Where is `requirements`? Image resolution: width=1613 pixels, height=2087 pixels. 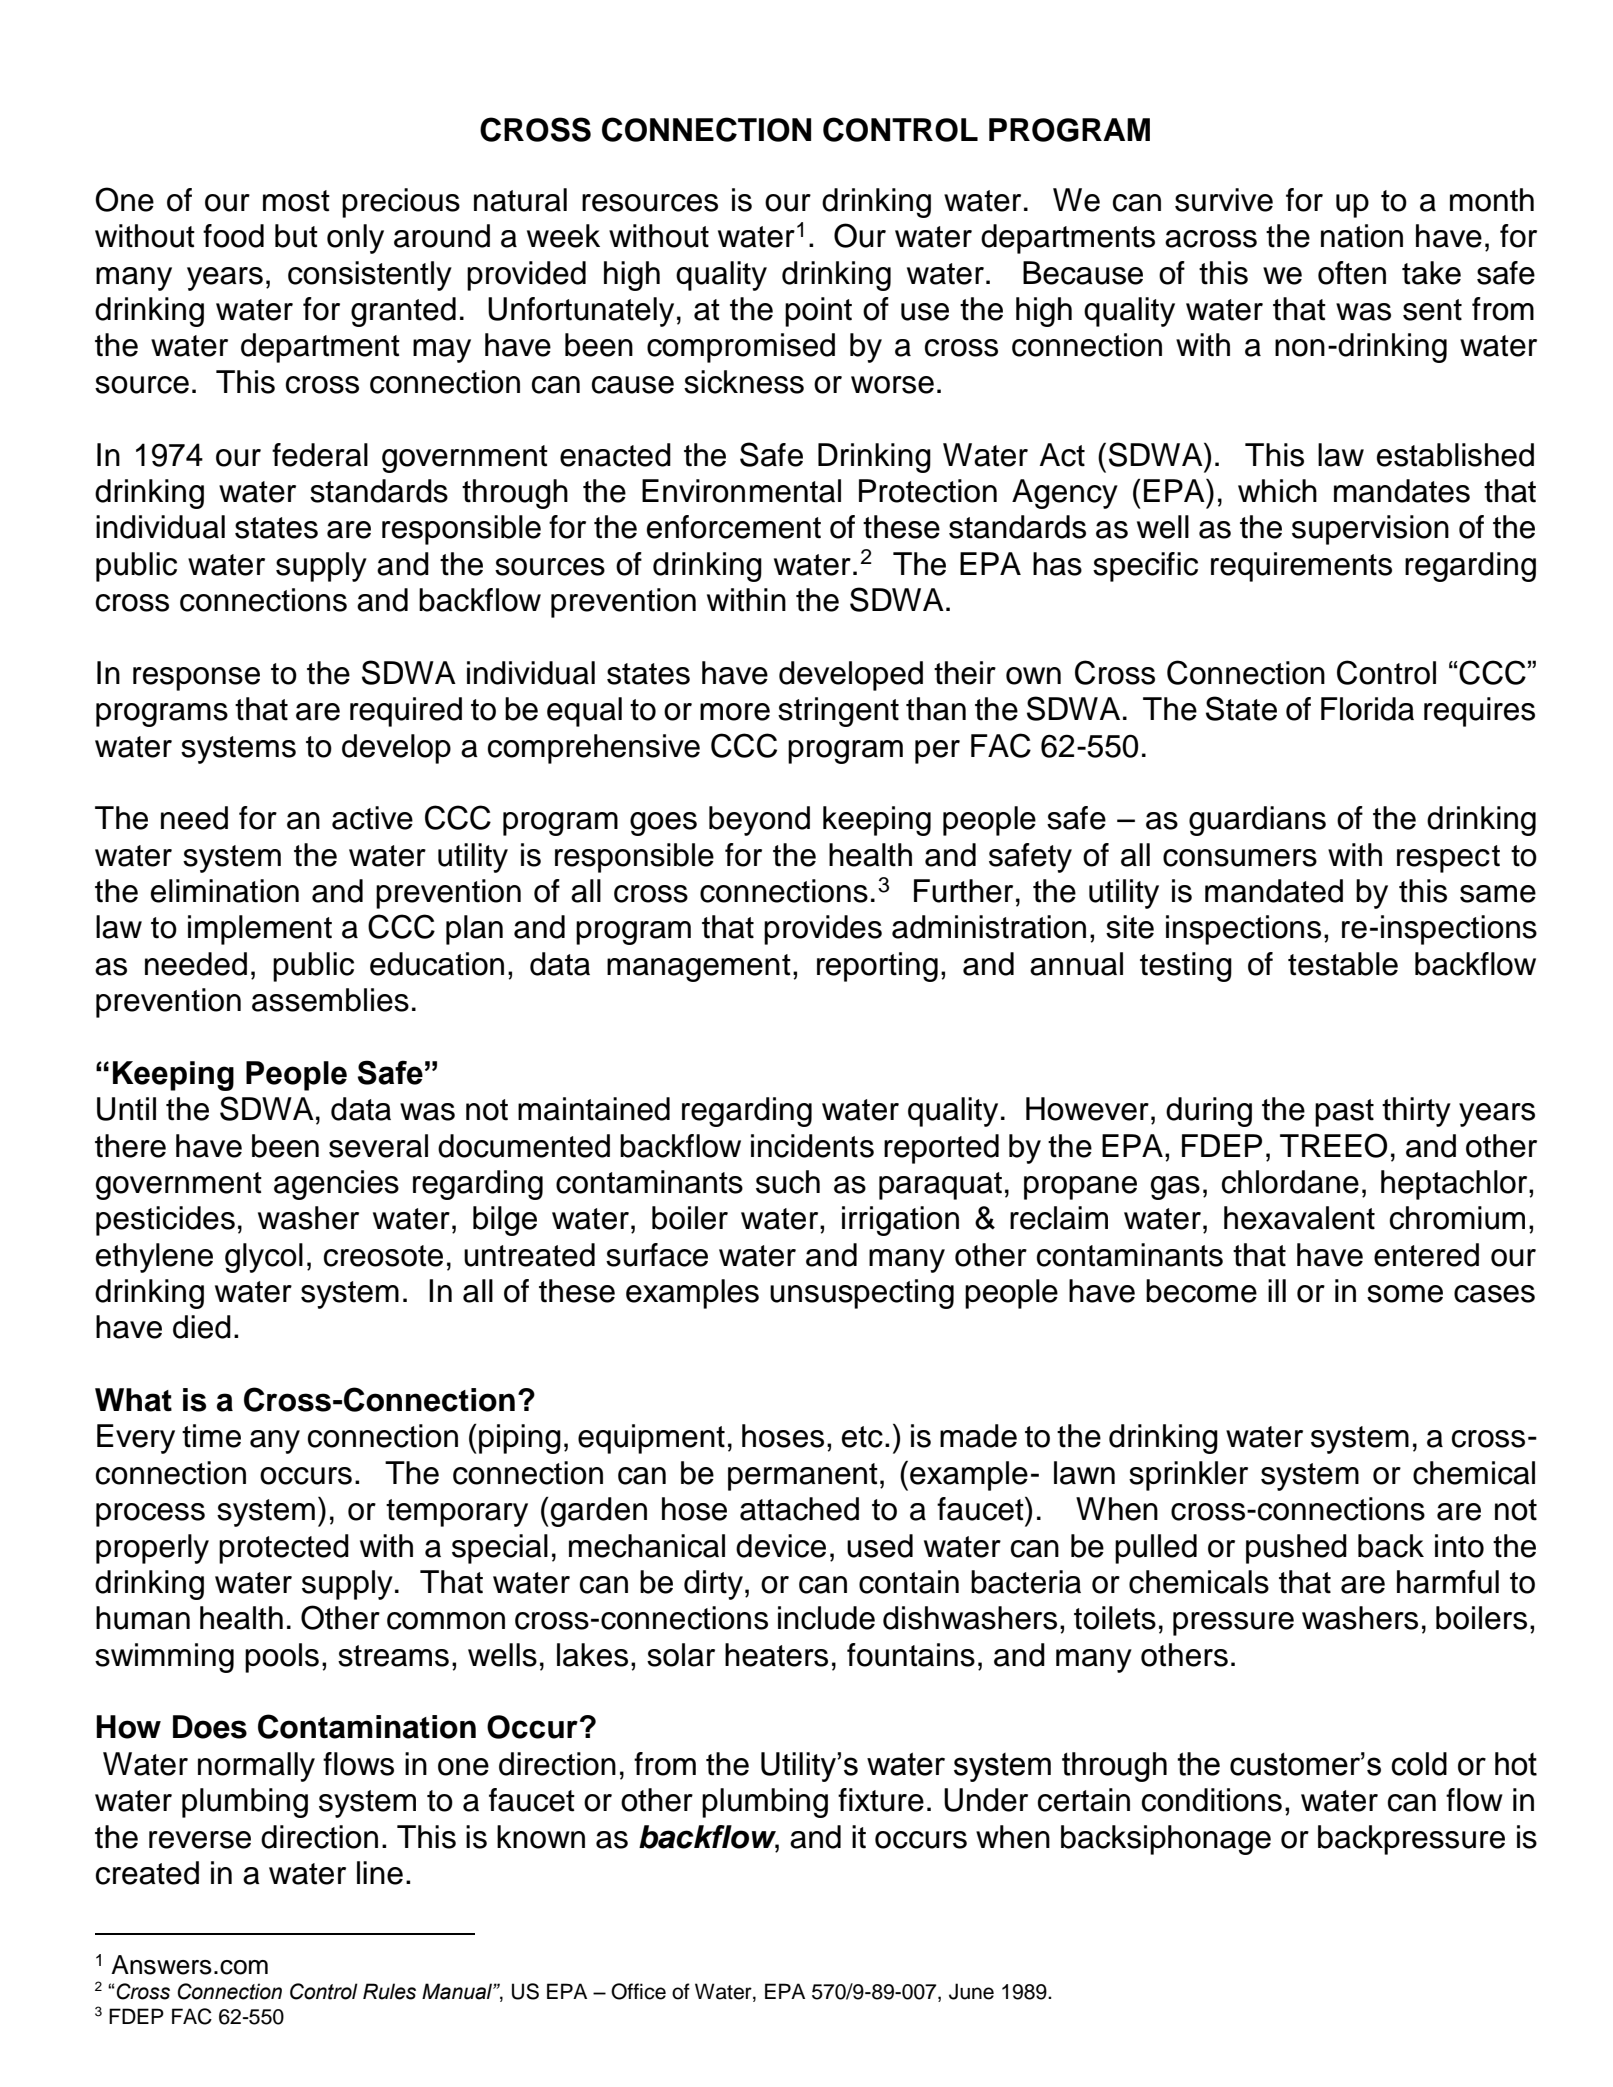 requirements is located at coordinates (1301, 567).
